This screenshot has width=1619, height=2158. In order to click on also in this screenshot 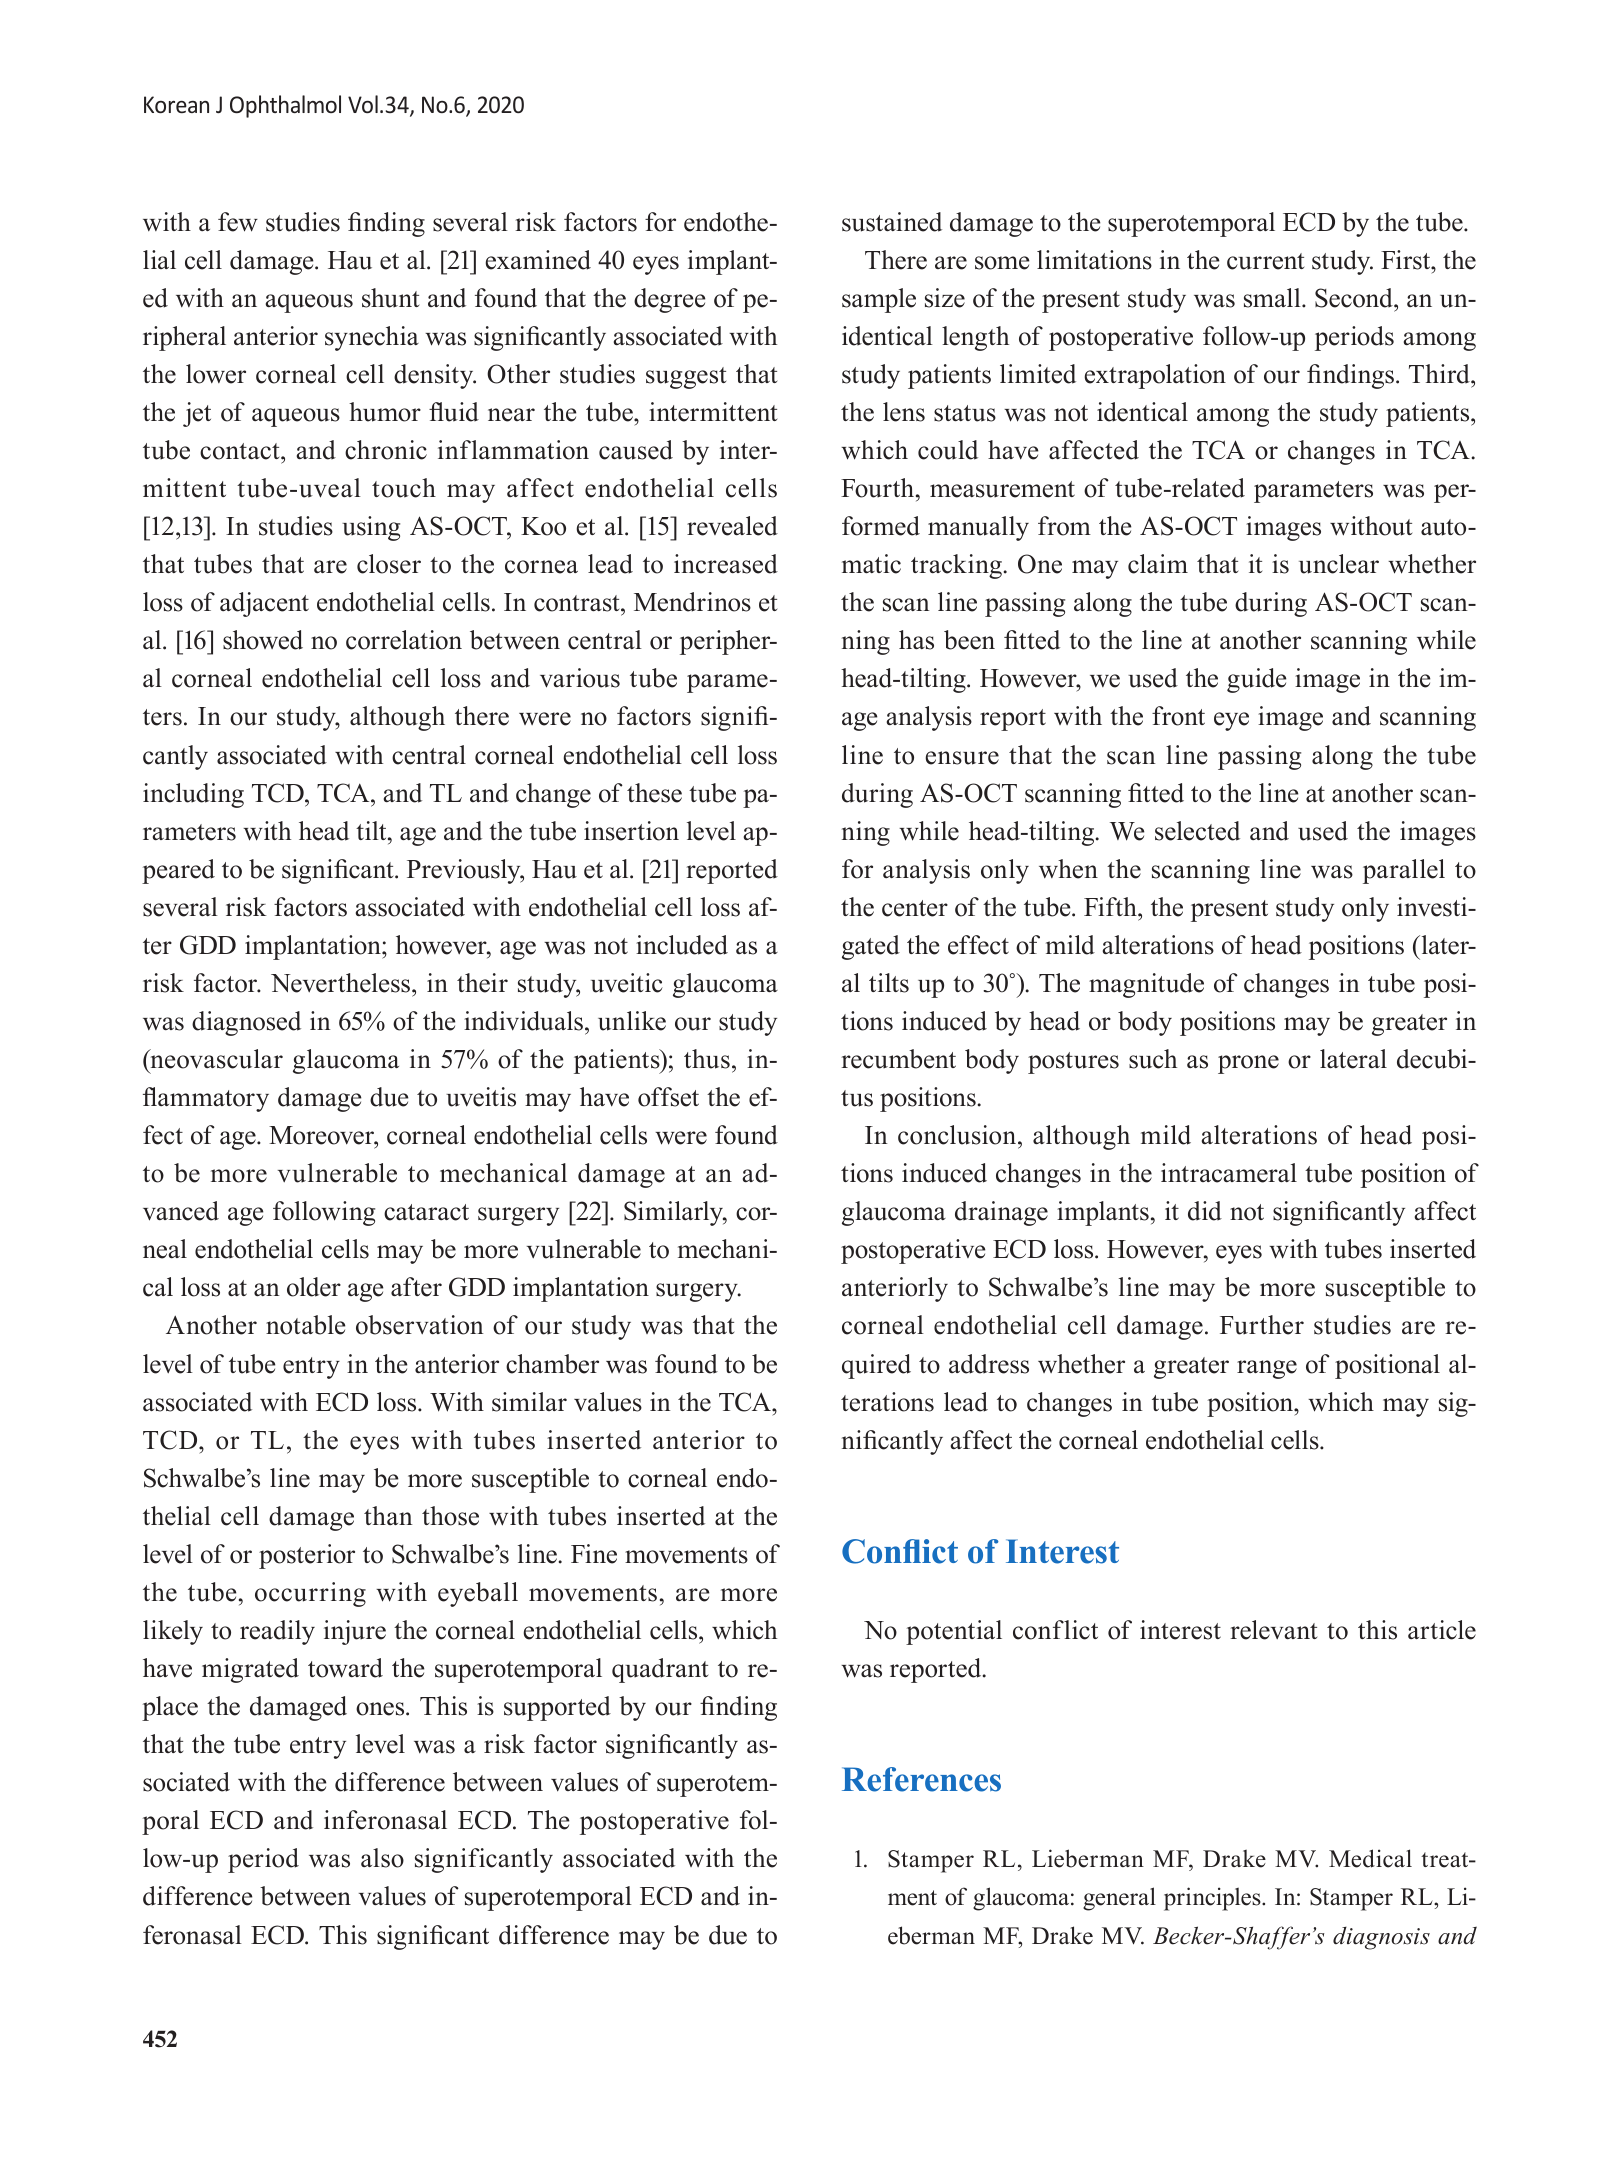, I will do `click(382, 1858)`.
